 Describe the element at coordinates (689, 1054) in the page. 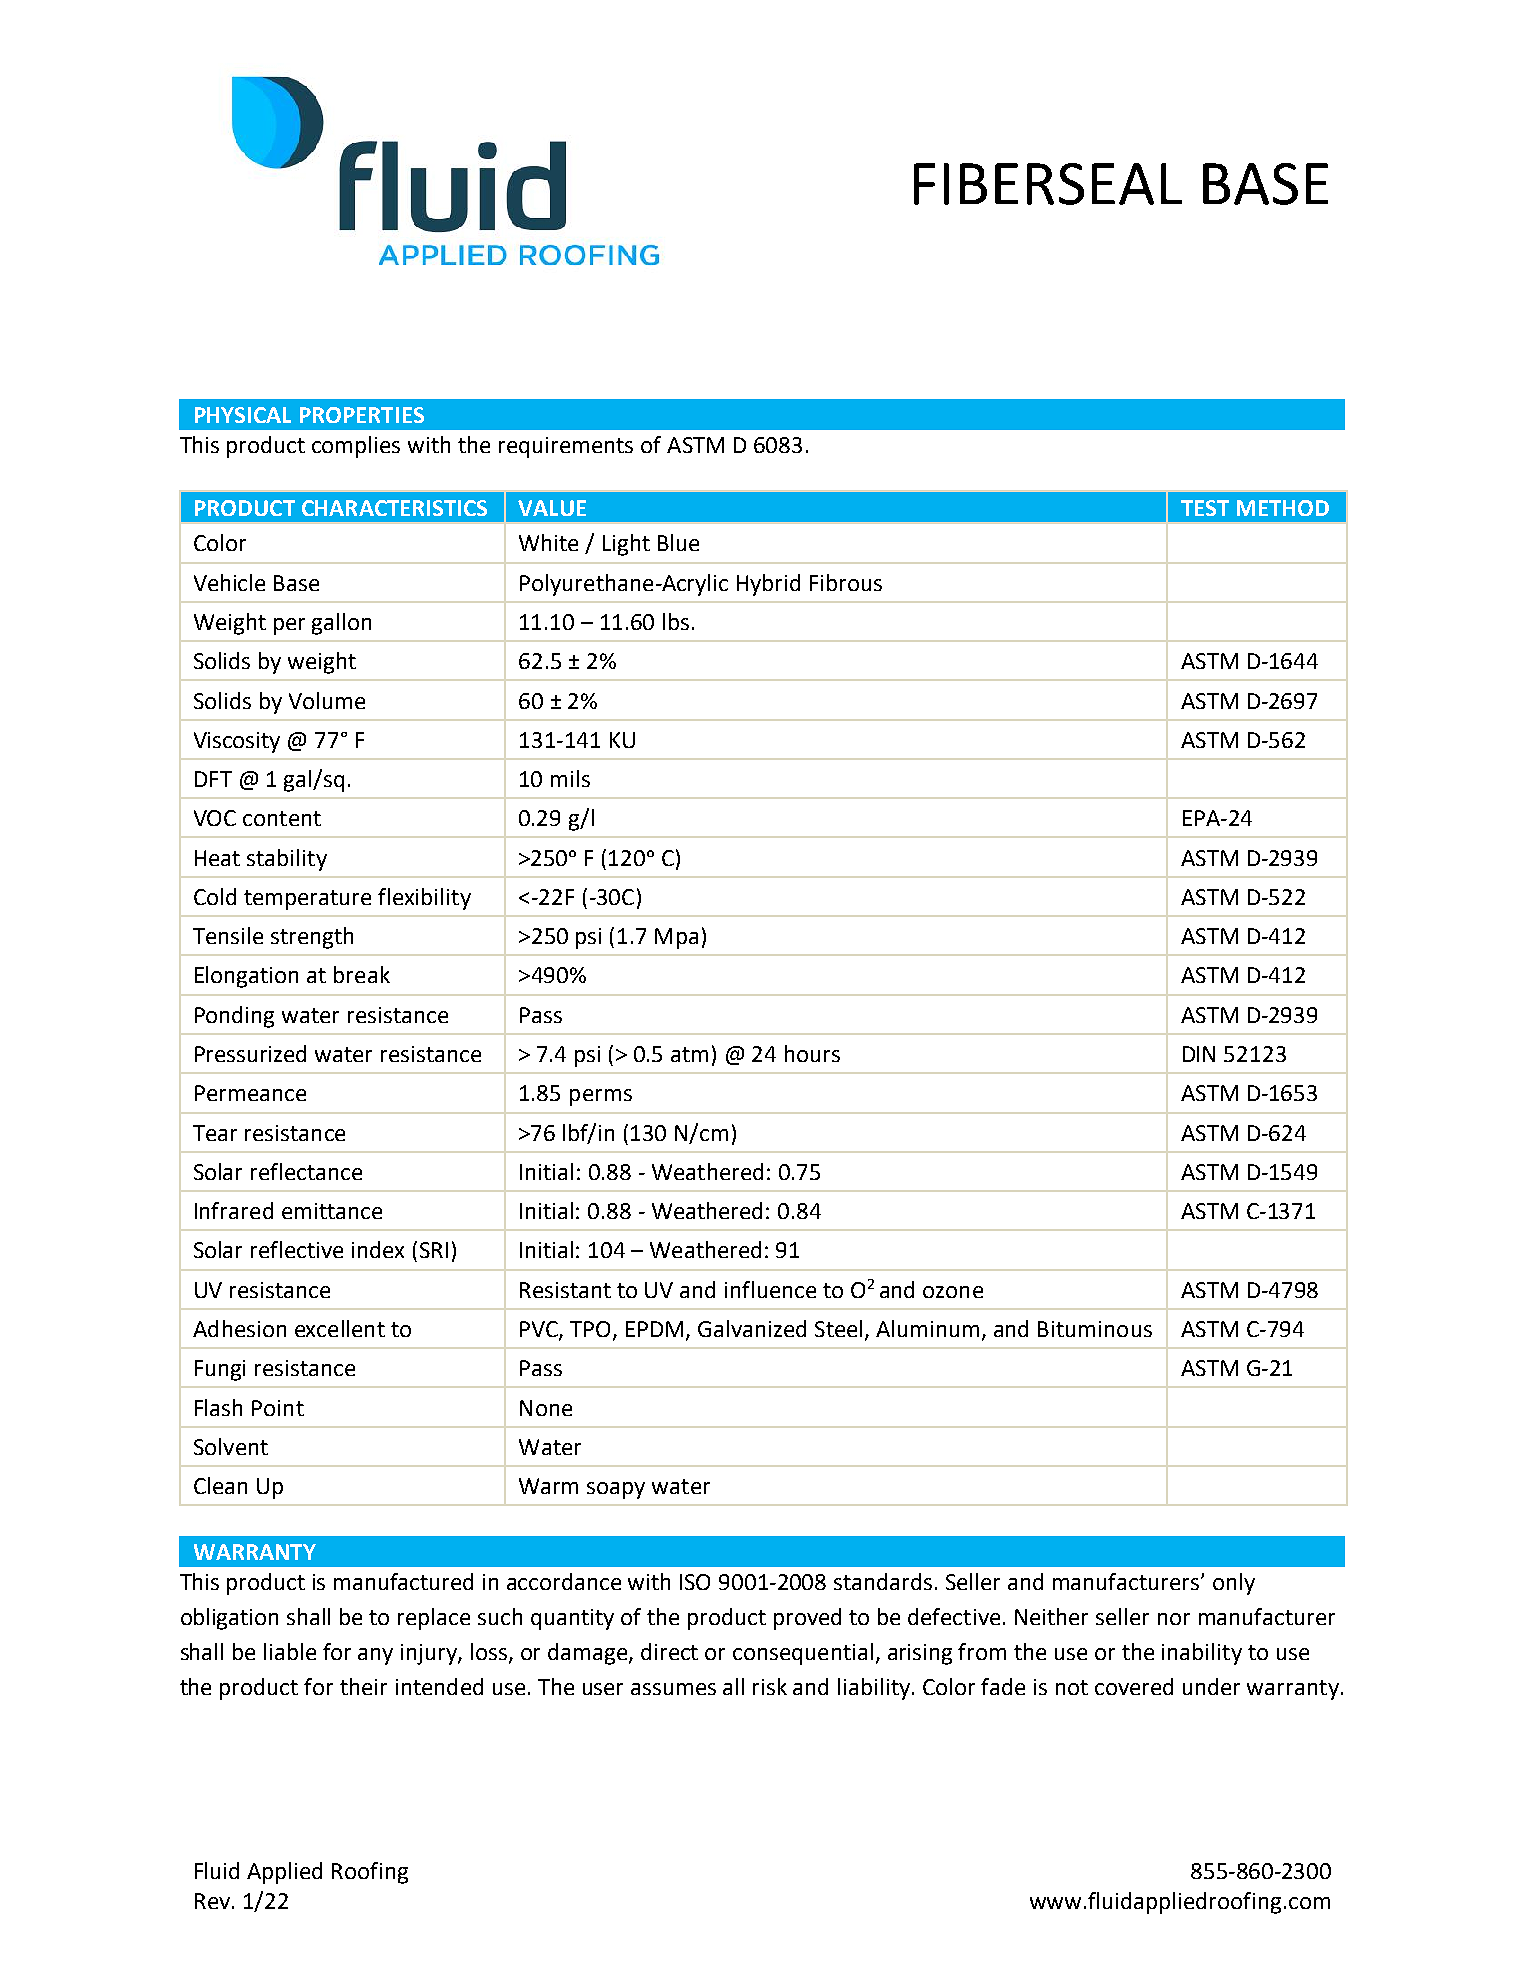

I see `atm` at that location.
